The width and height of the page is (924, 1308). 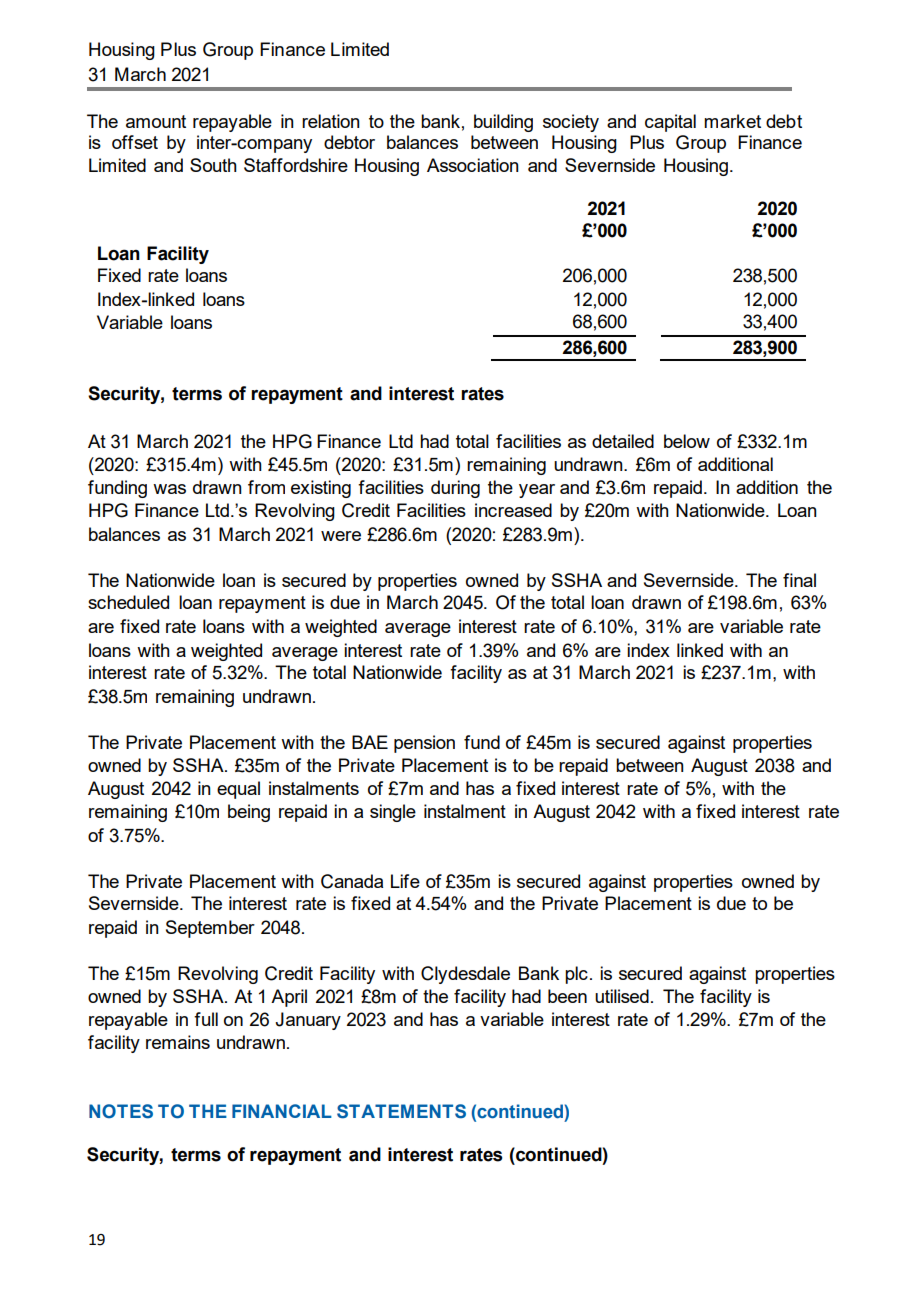 What do you see at coordinates (401, 1111) in the page?
I see `STATEMENTS` at bounding box center [401, 1111].
